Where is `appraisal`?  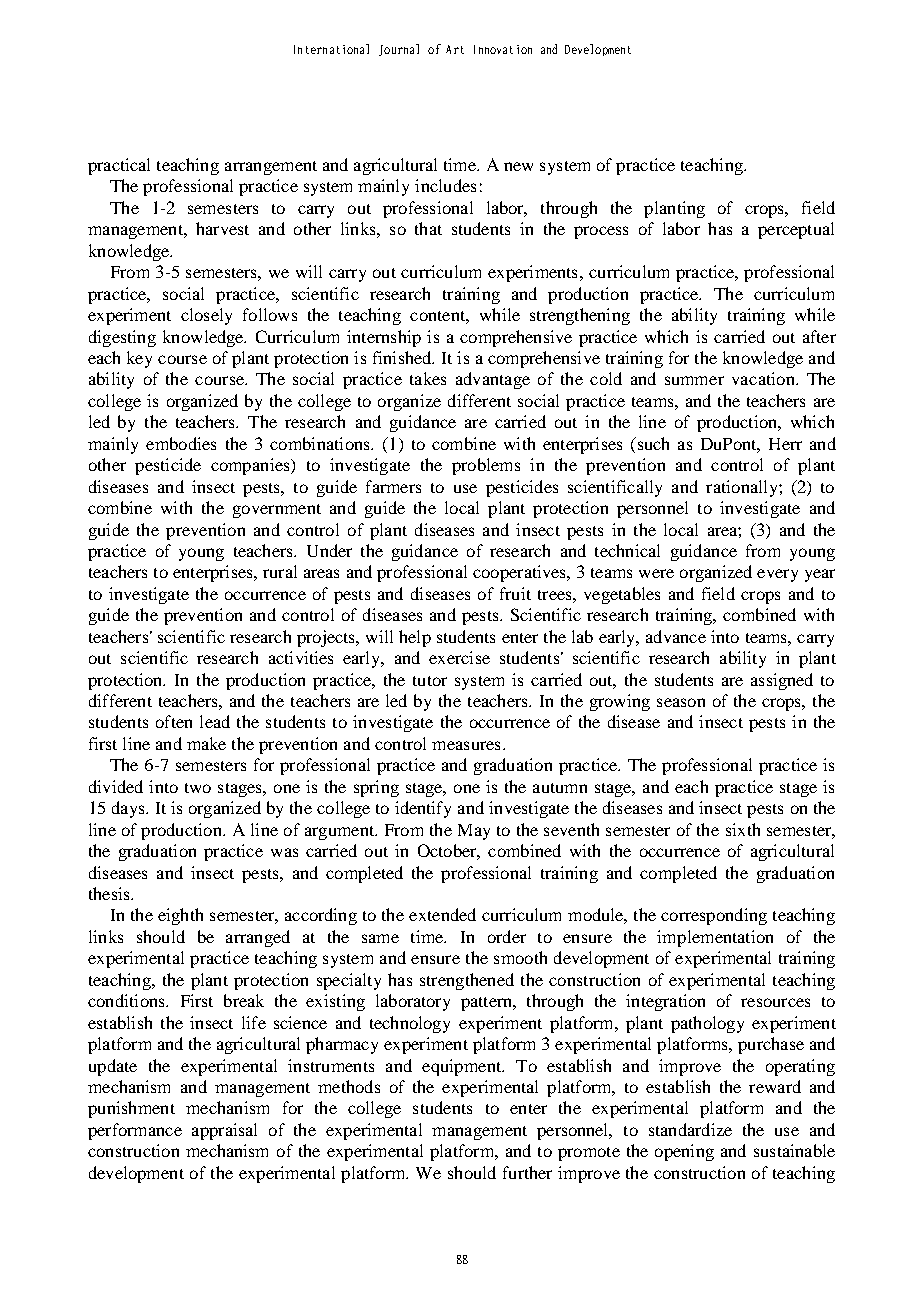 appraisal is located at coordinates (224, 1131).
